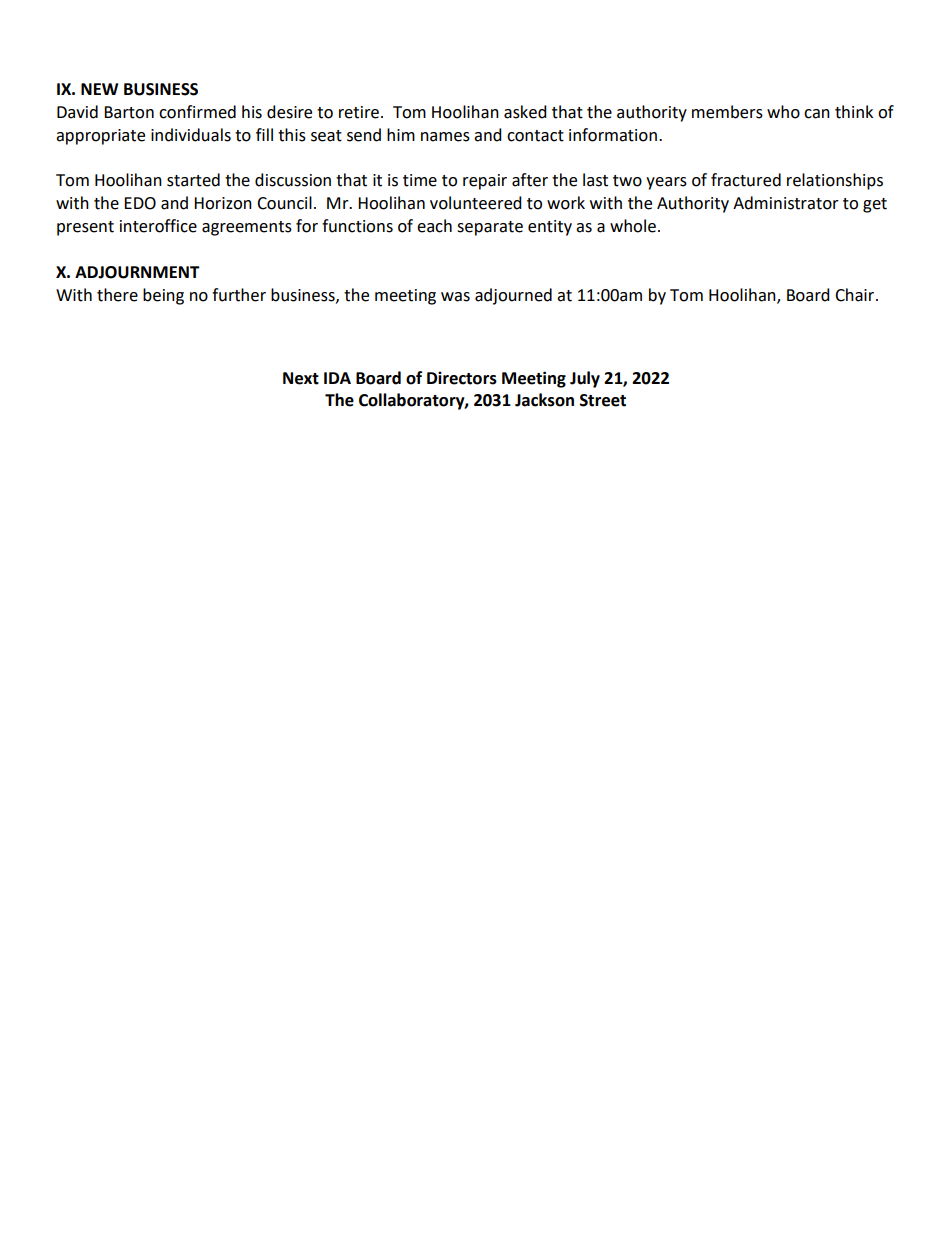 This screenshot has height=1233, width=952. I want to click on members, so click(727, 112).
